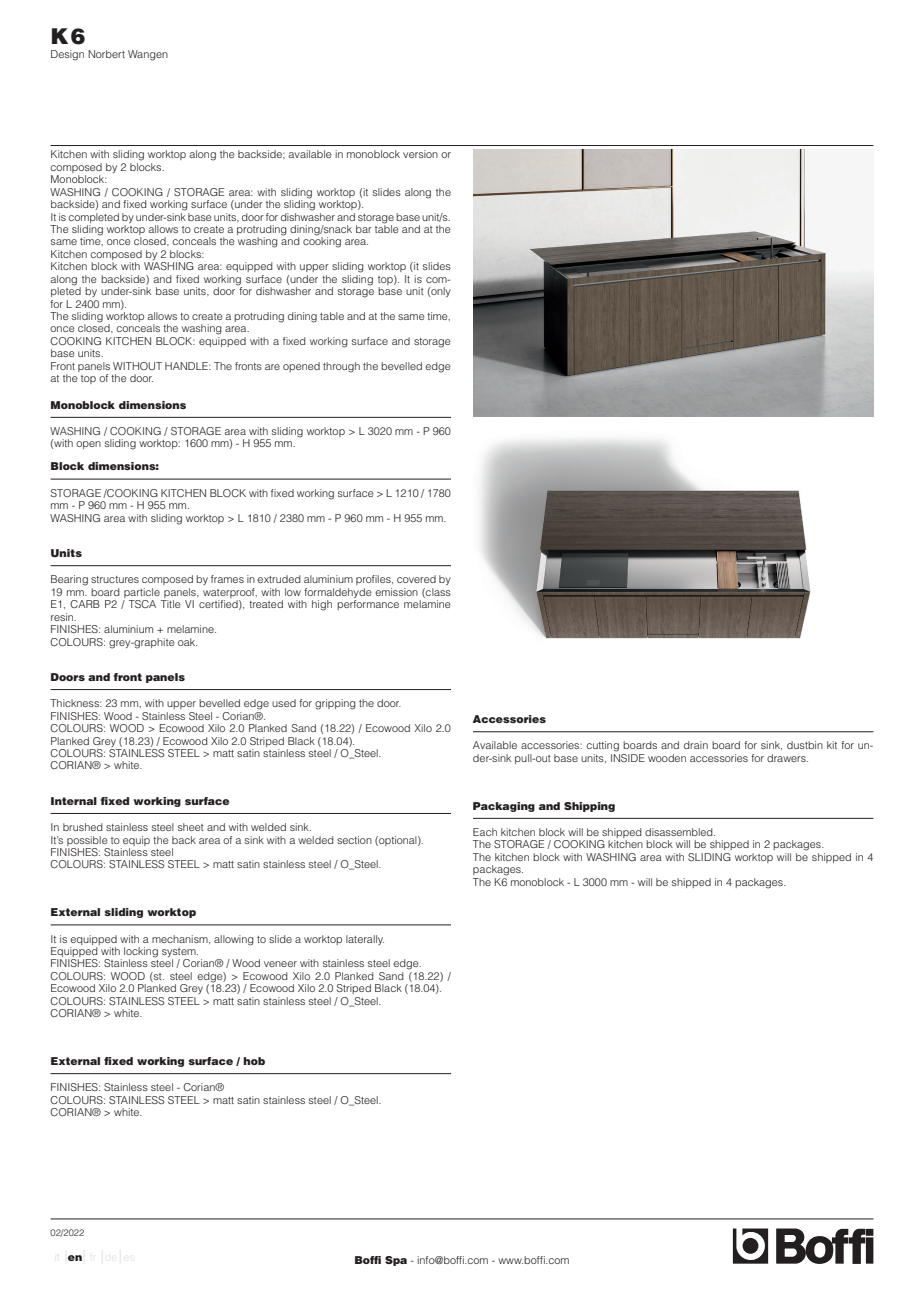 The height and width of the screenshot is (1308, 924). Describe the element at coordinates (364, 229) in the screenshot. I see `bar` at that location.
